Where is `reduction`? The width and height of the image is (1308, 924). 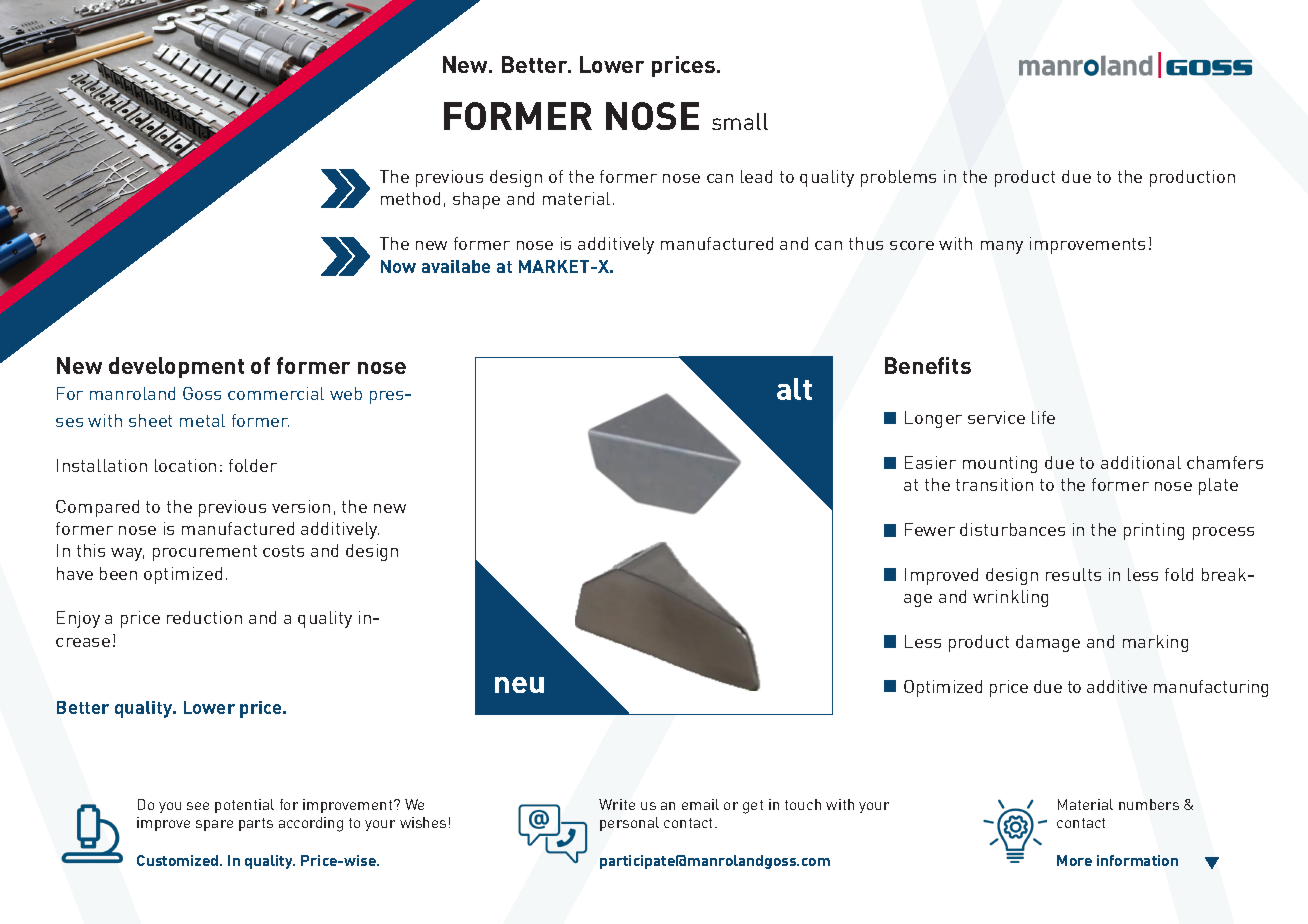 reduction is located at coordinates (204, 617).
